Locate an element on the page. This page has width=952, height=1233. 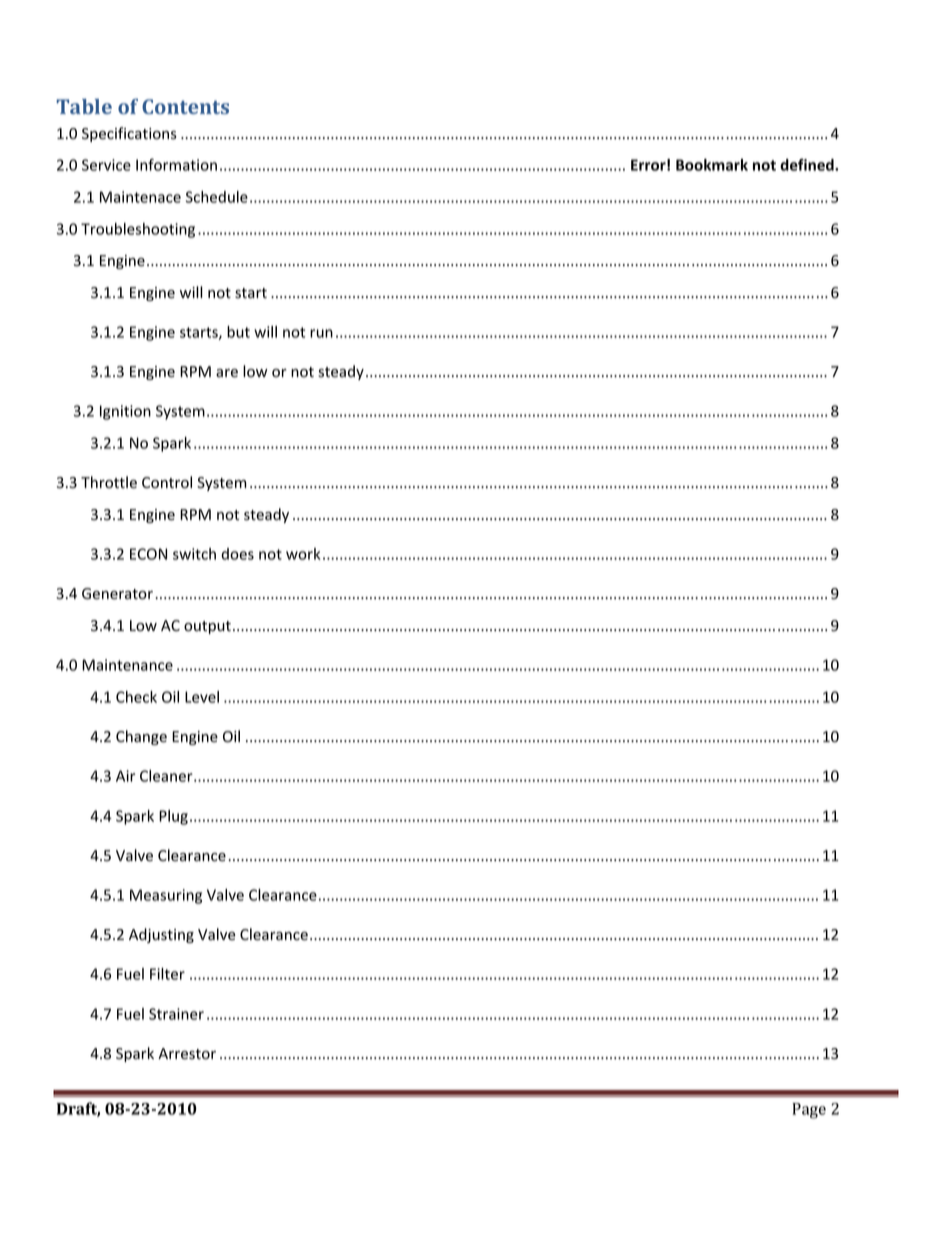
Specifications is located at coordinates (129, 134).
